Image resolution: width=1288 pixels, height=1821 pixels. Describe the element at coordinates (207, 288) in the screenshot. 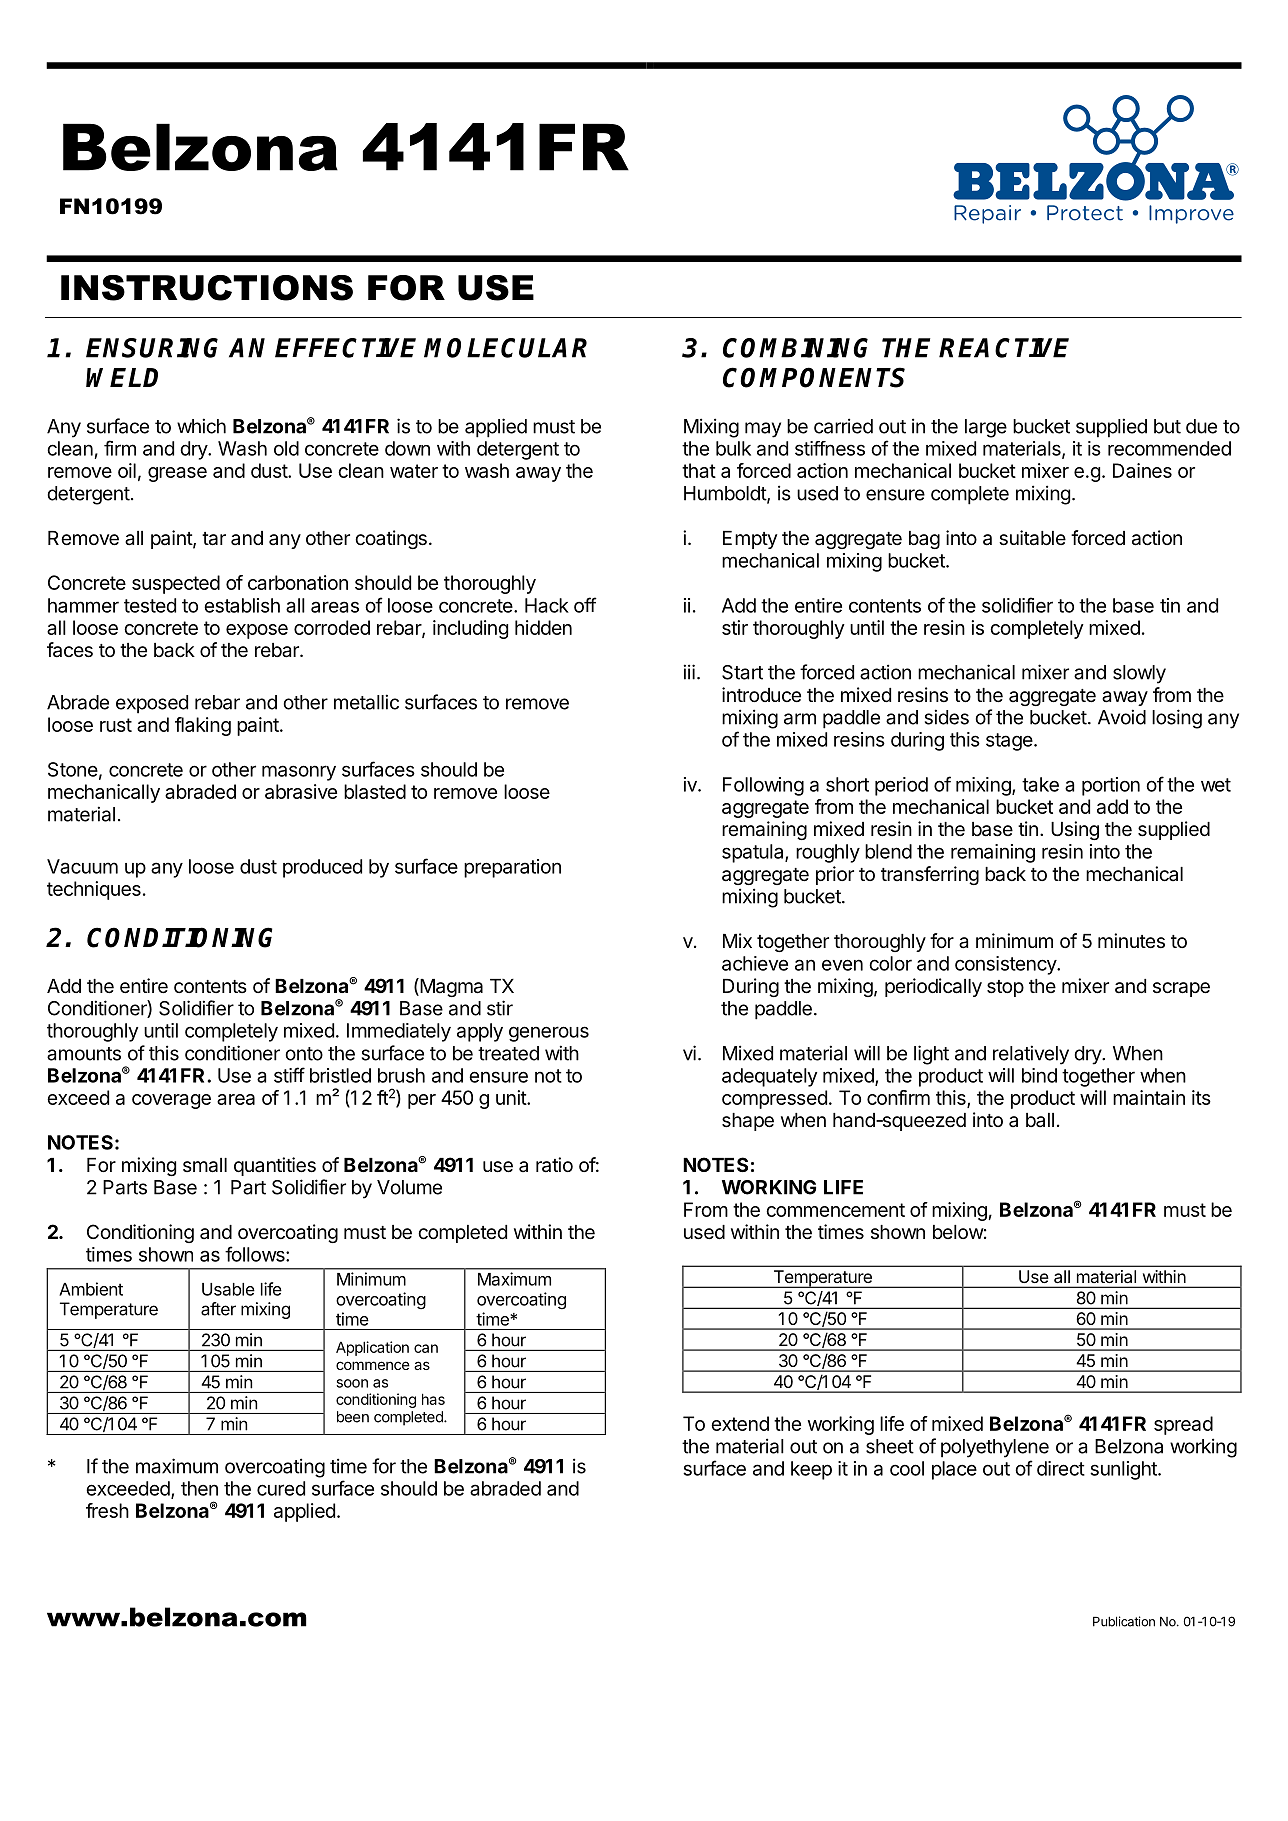

I see `INSTRUCTIONS` at that location.
